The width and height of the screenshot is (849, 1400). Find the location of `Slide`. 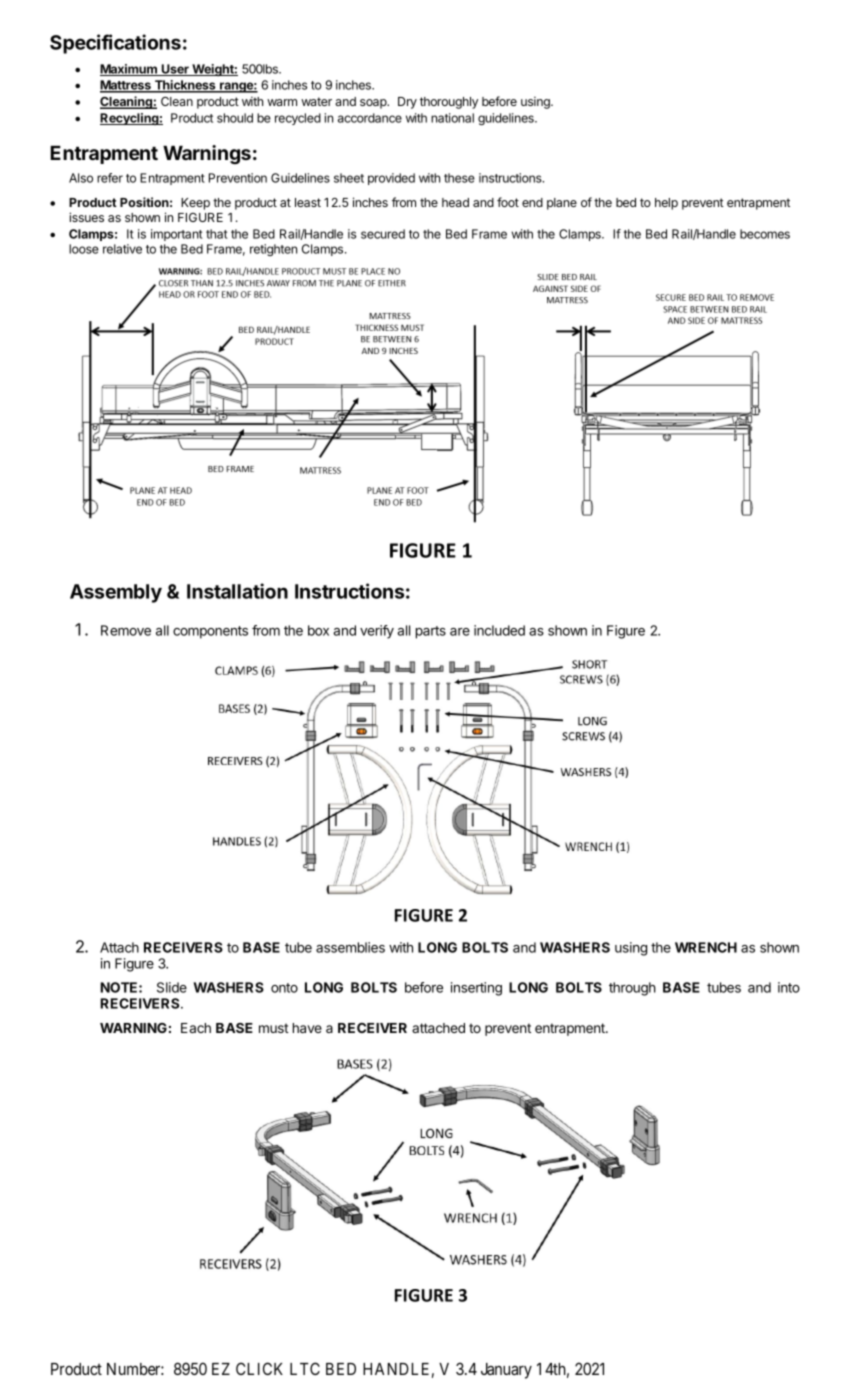

Slide is located at coordinates (172, 987).
